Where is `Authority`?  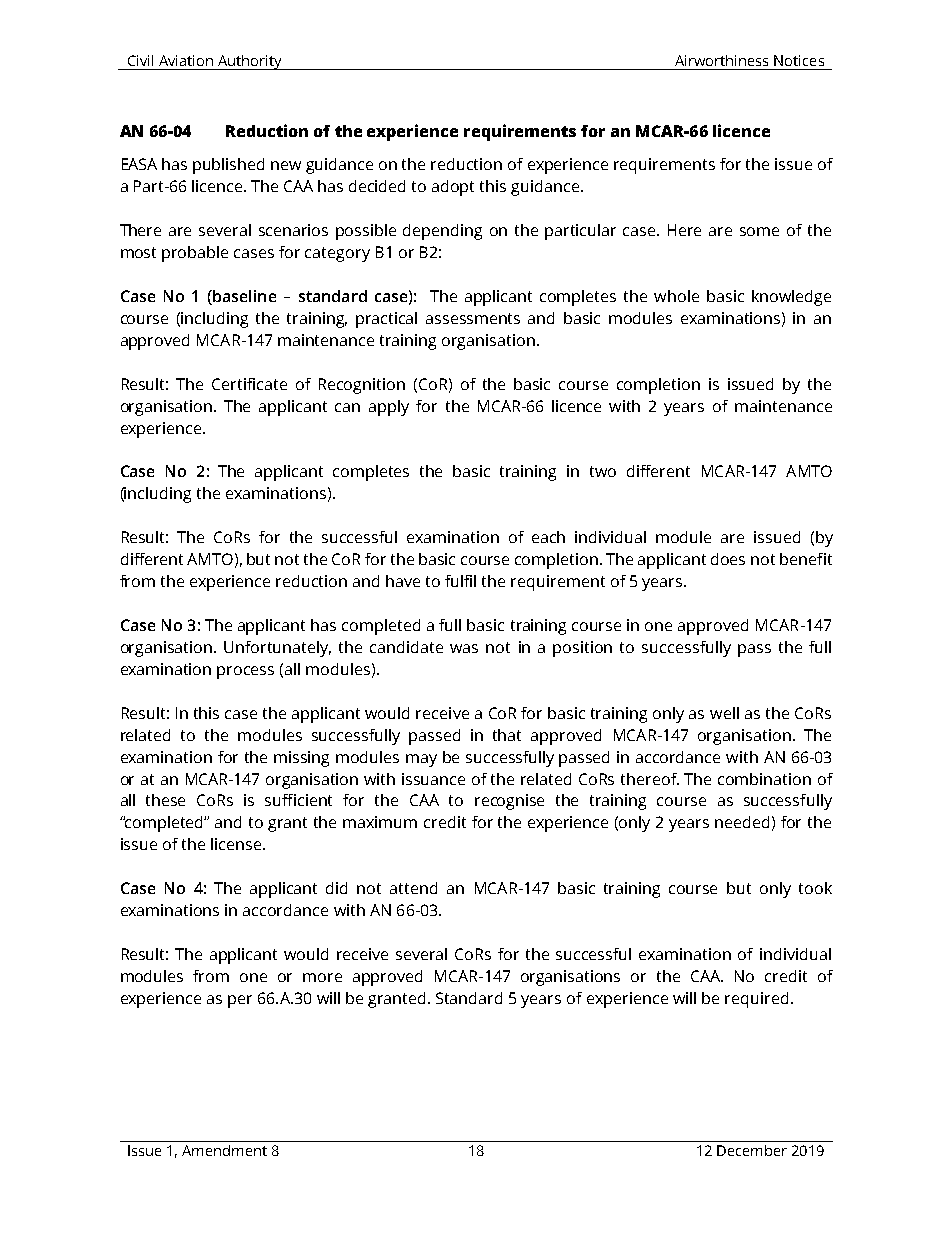
Authority is located at coordinates (249, 62).
